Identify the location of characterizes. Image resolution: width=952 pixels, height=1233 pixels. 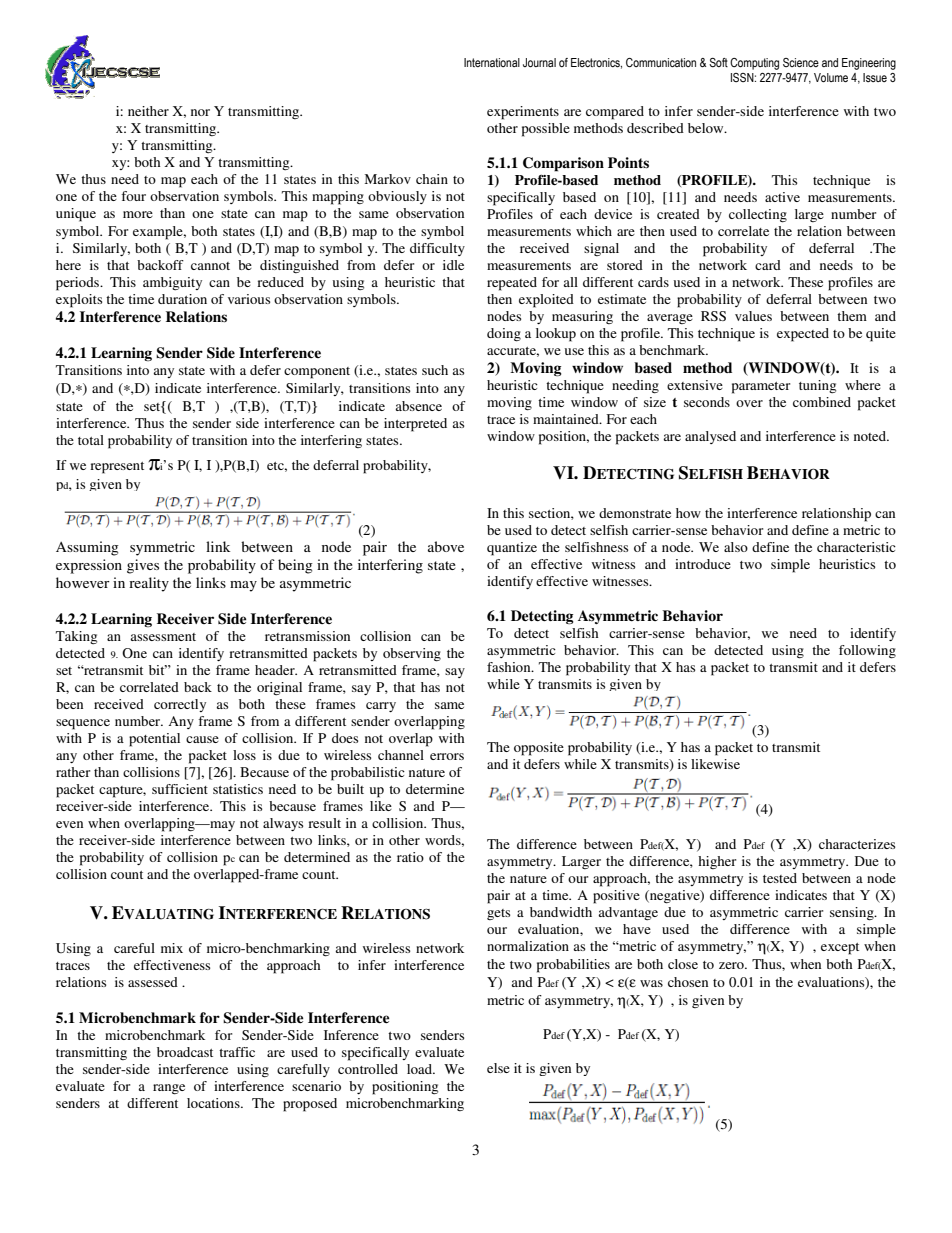
(857, 844).
